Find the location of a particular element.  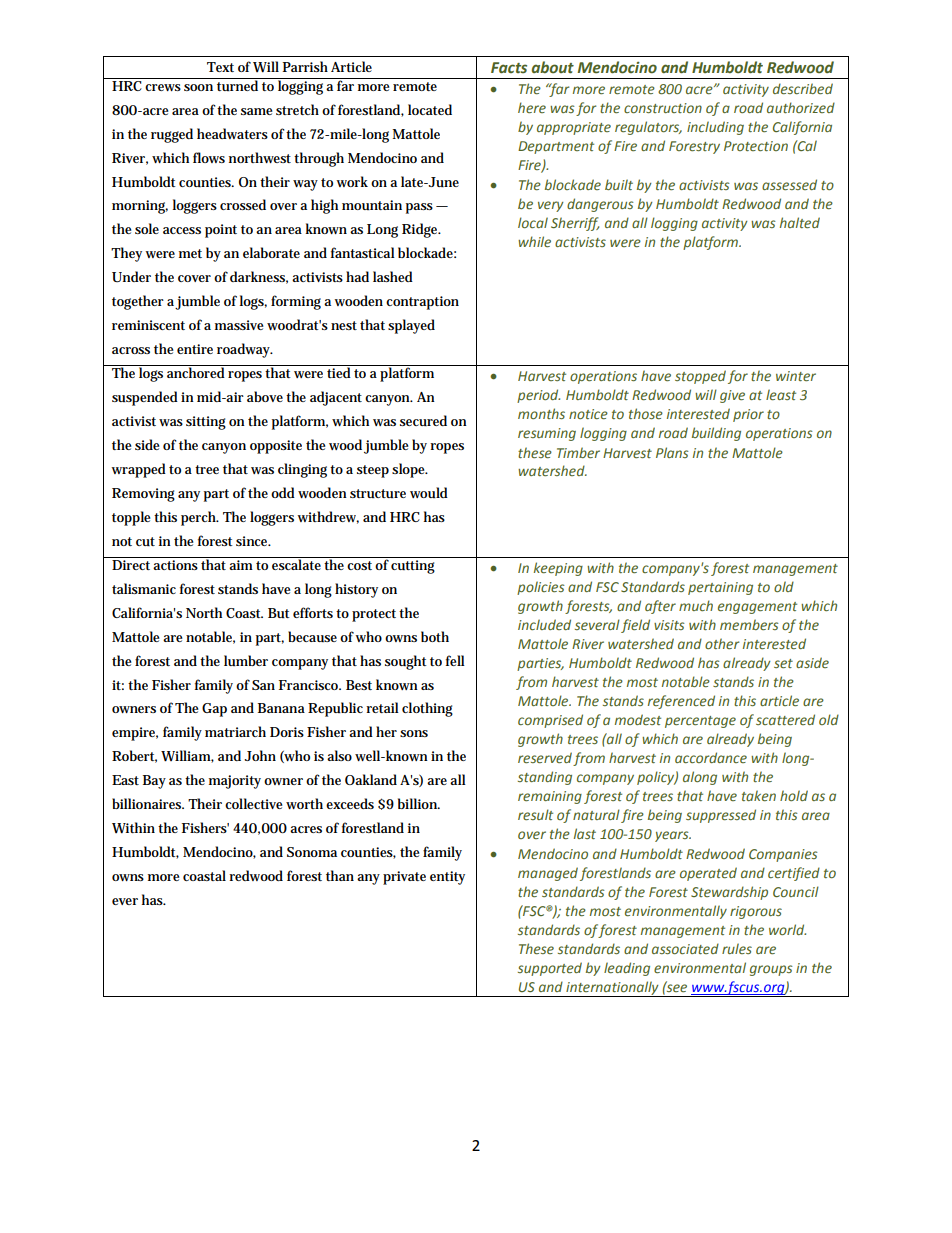

soon is located at coordinates (198, 87).
